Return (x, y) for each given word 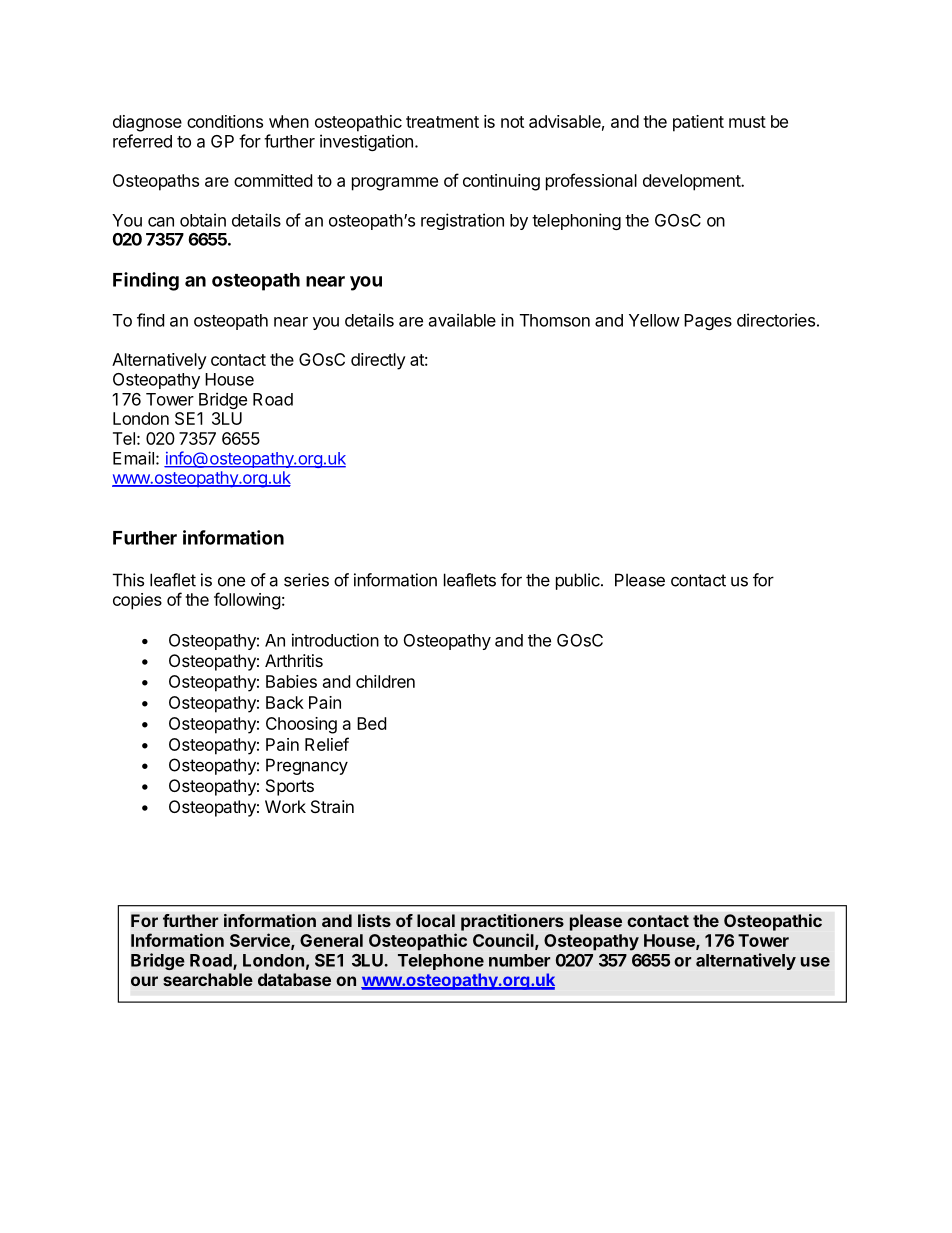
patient (698, 123)
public (579, 581)
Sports (290, 787)
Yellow (654, 320)
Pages (708, 322)
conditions (225, 121)
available (462, 320)
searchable (208, 979)
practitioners (512, 922)
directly (378, 361)
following (247, 601)
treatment (442, 122)
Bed (371, 723)
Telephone (441, 962)
